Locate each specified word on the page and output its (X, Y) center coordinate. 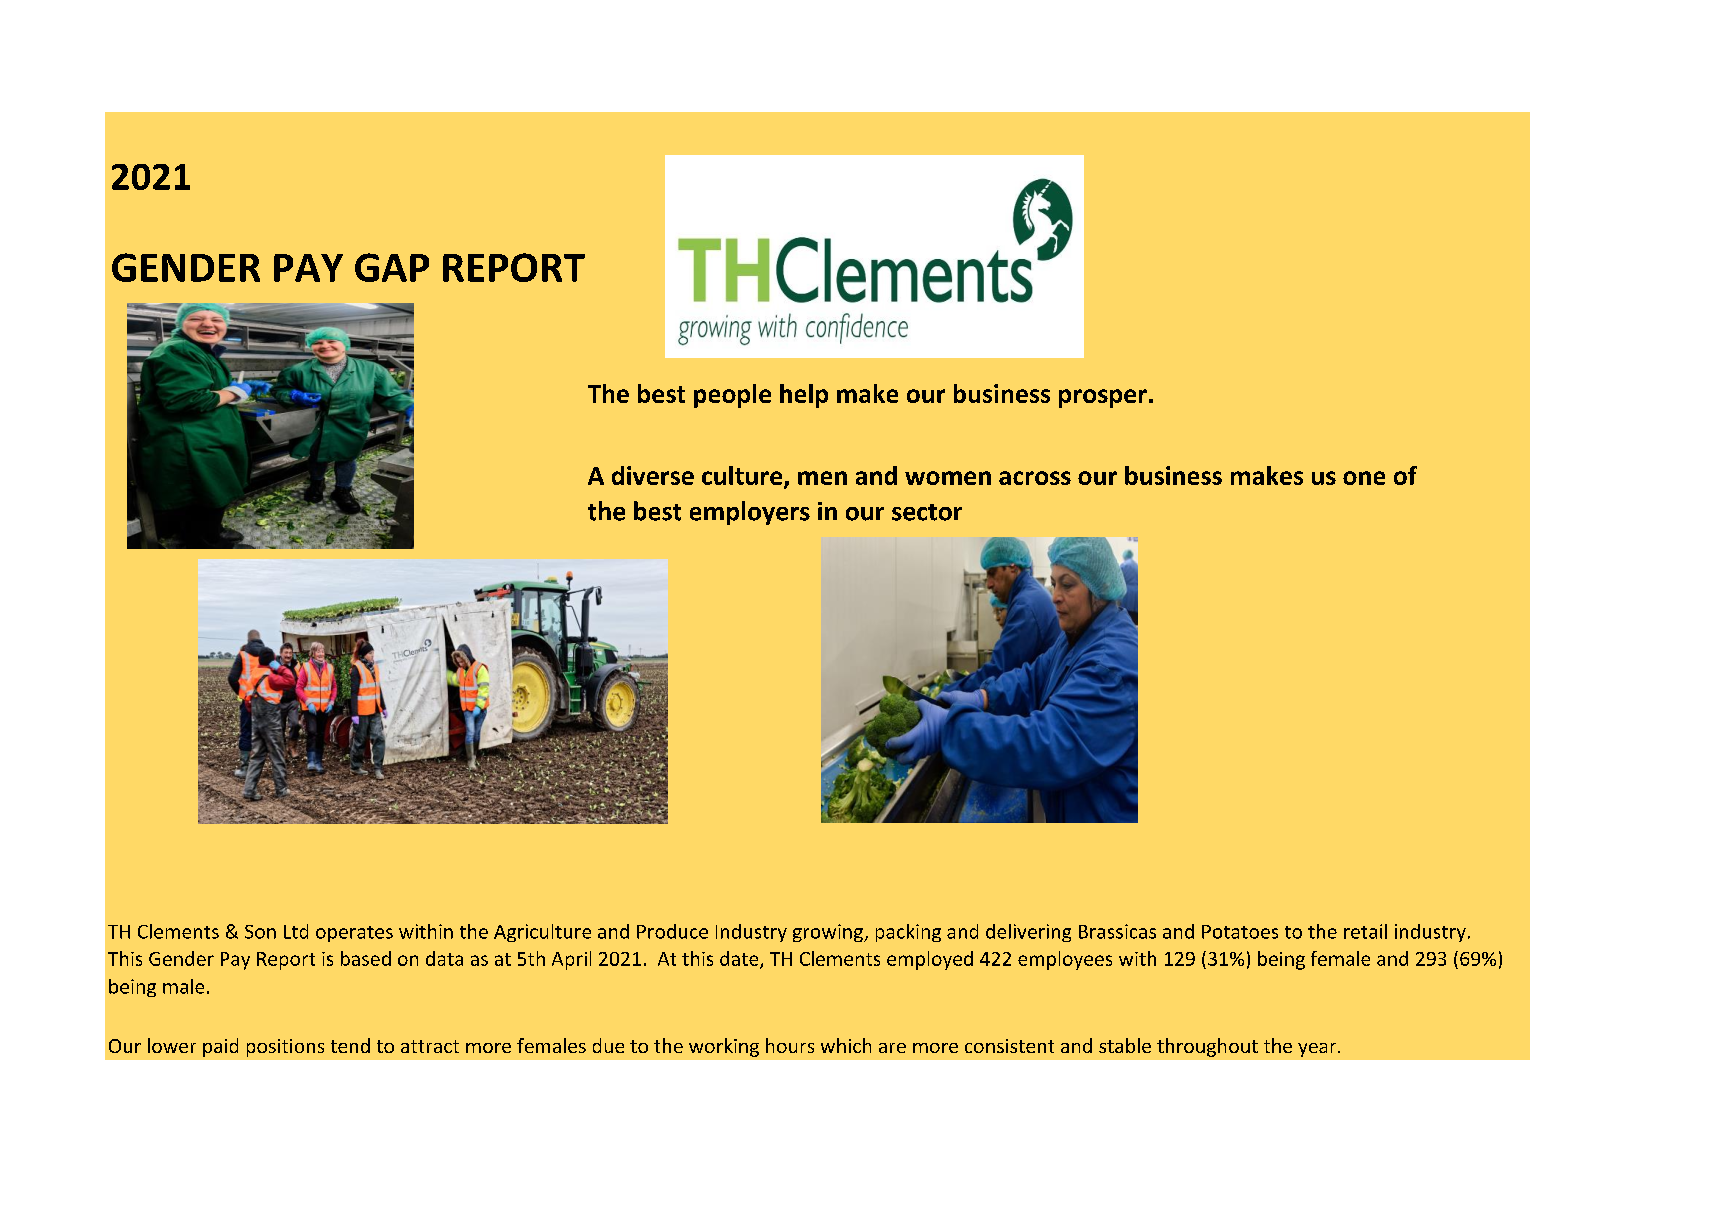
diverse (653, 475)
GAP (392, 267)
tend (350, 1045)
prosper (1103, 398)
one (1364, 478)
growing (829, 933)
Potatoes (1240, 932)
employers (750, 513)
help (804, 396)
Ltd (296, 931)
